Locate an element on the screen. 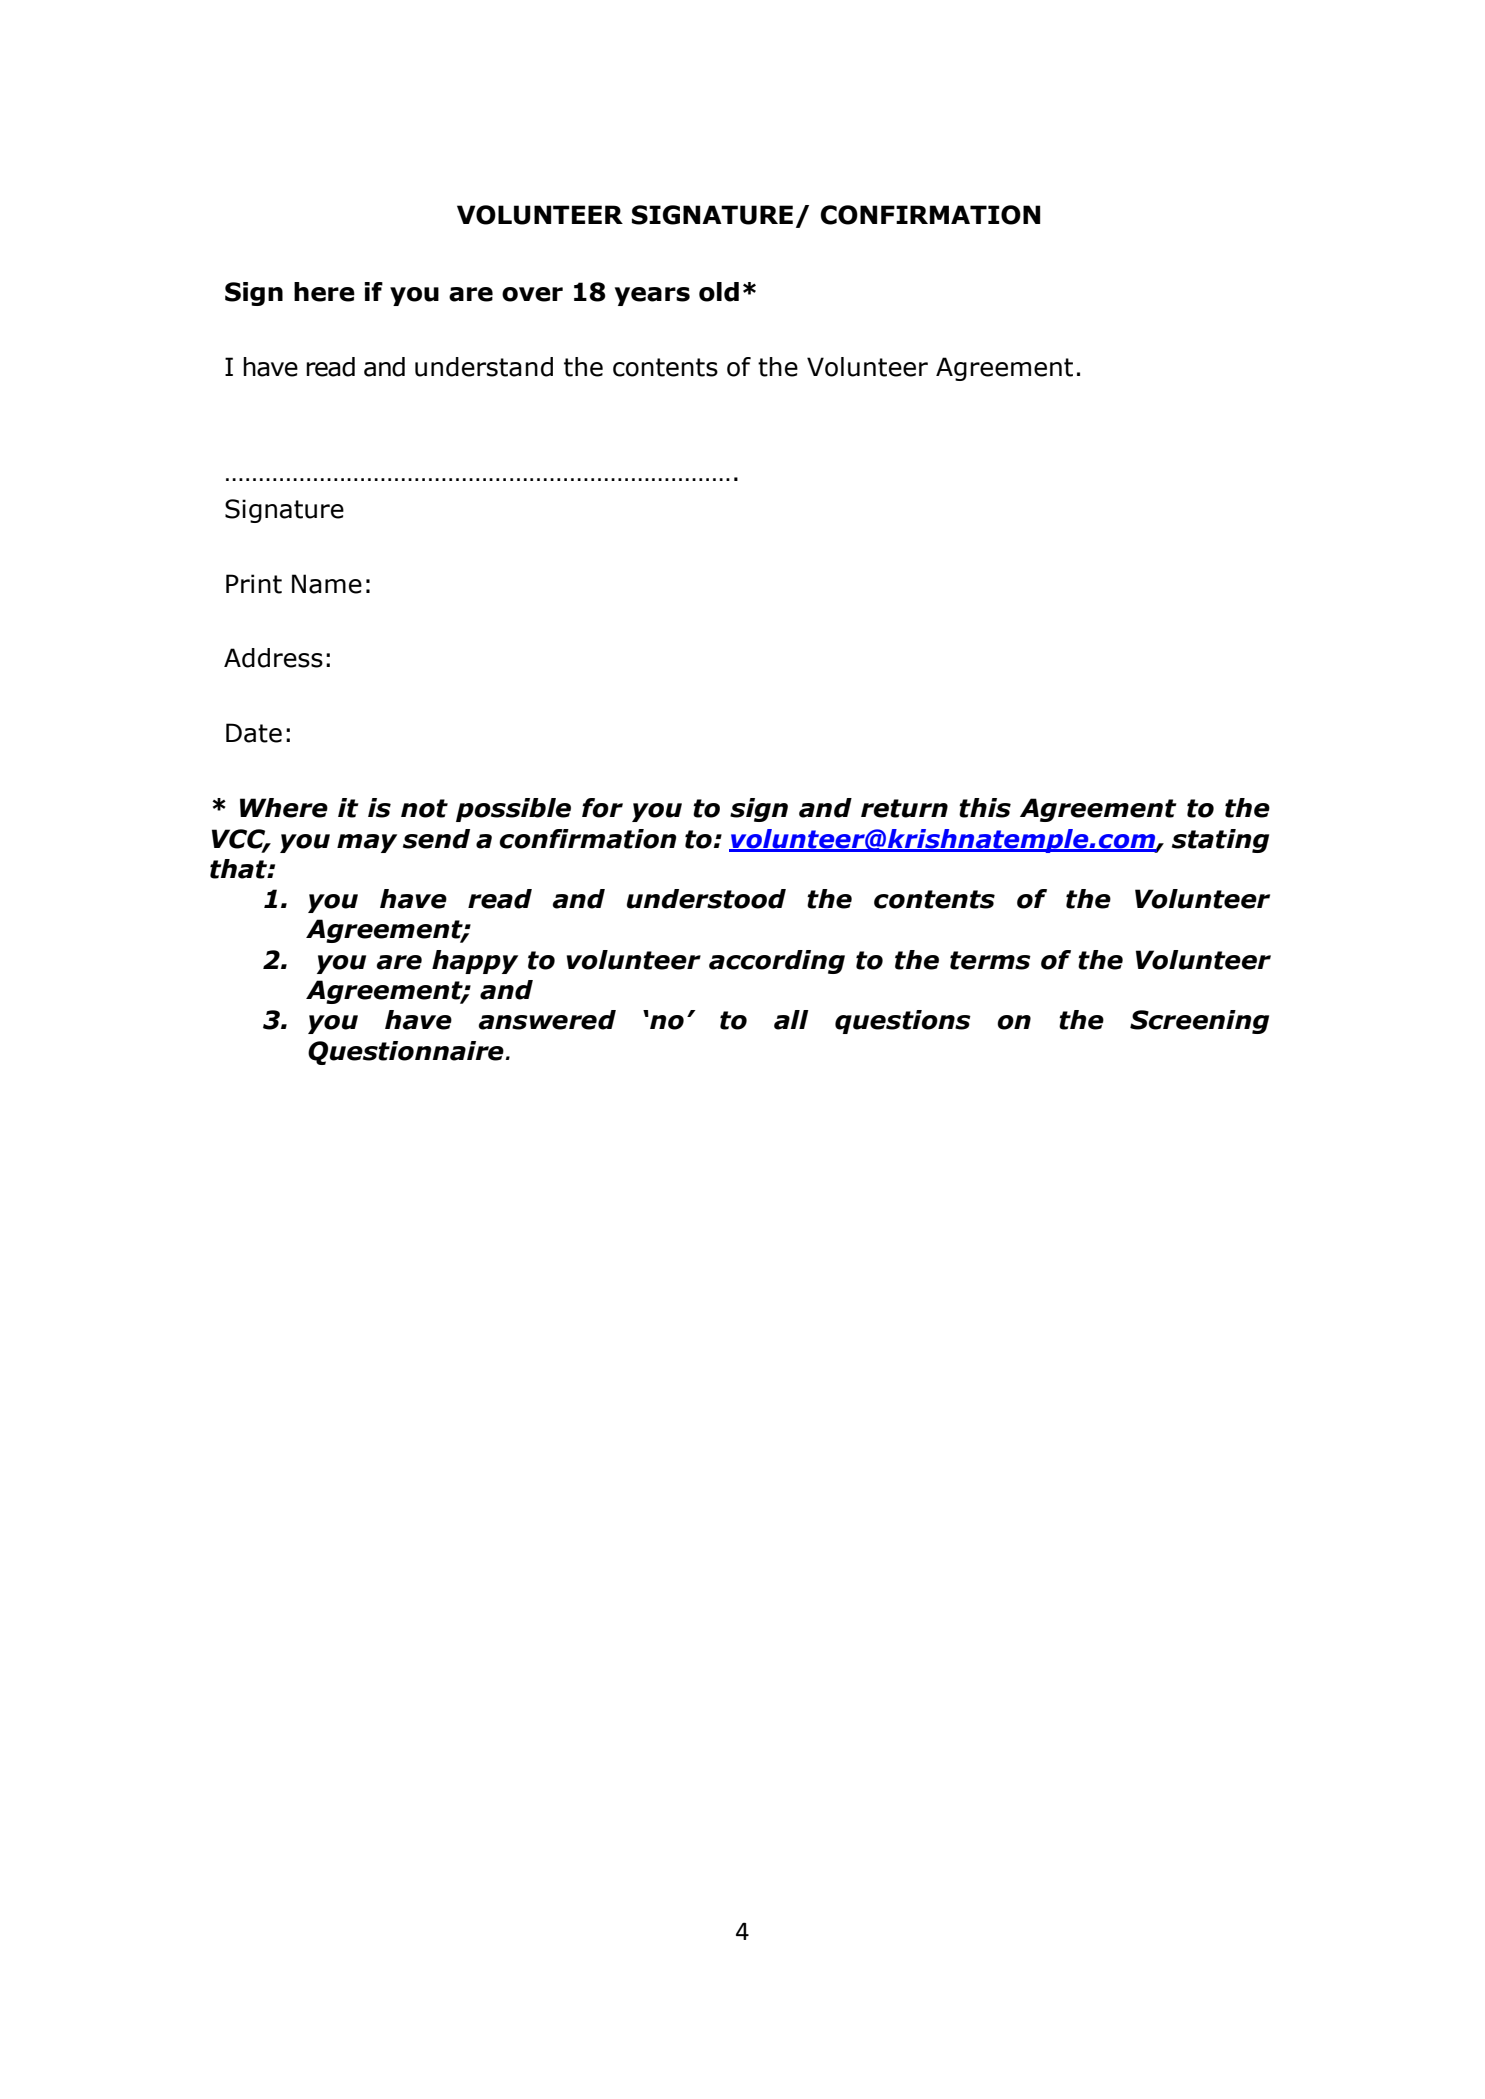  old is located at coordinates (719, 292).
